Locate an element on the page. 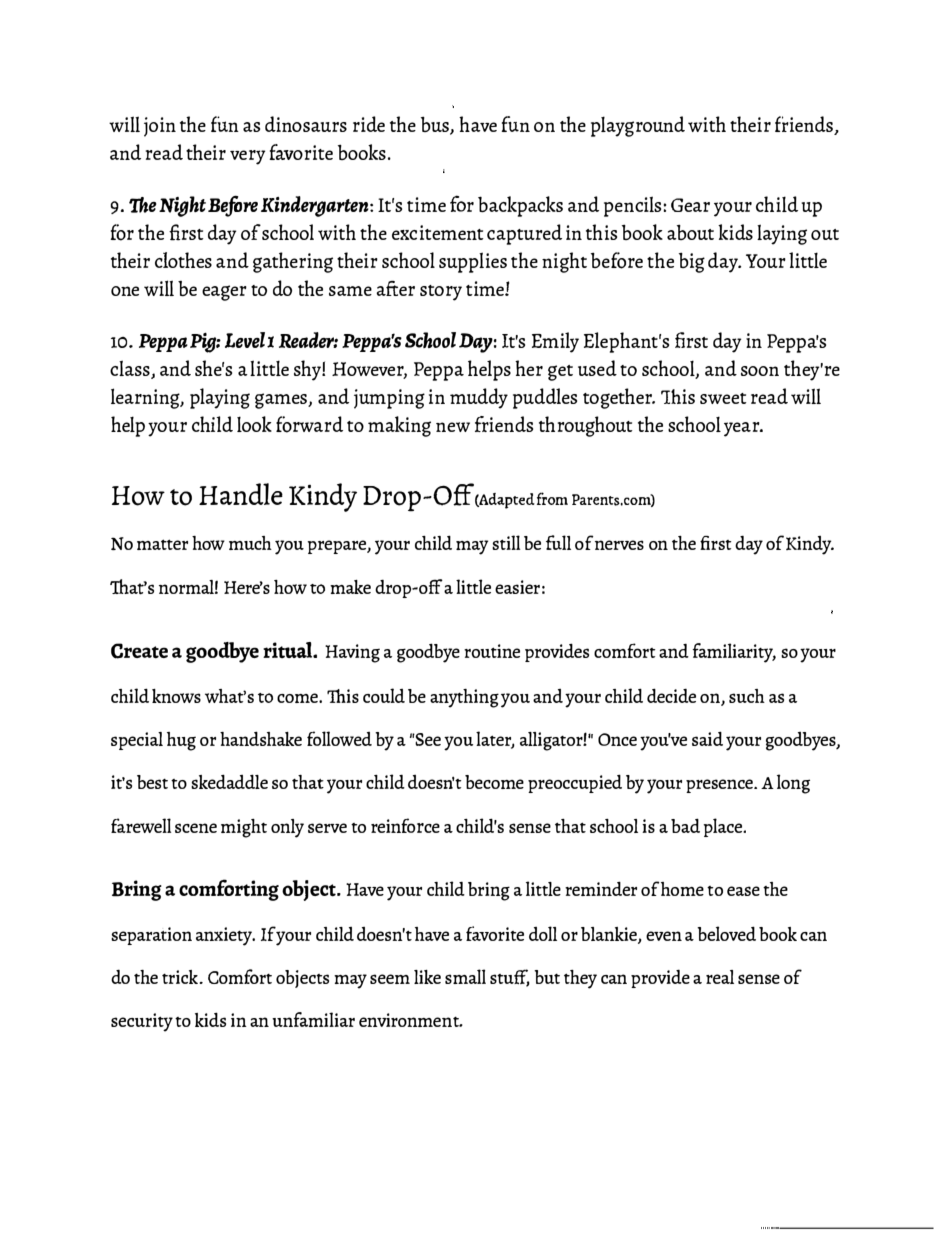 The width and height of the image is (952, 1233). Gear is located at coordinates (690, 205).
